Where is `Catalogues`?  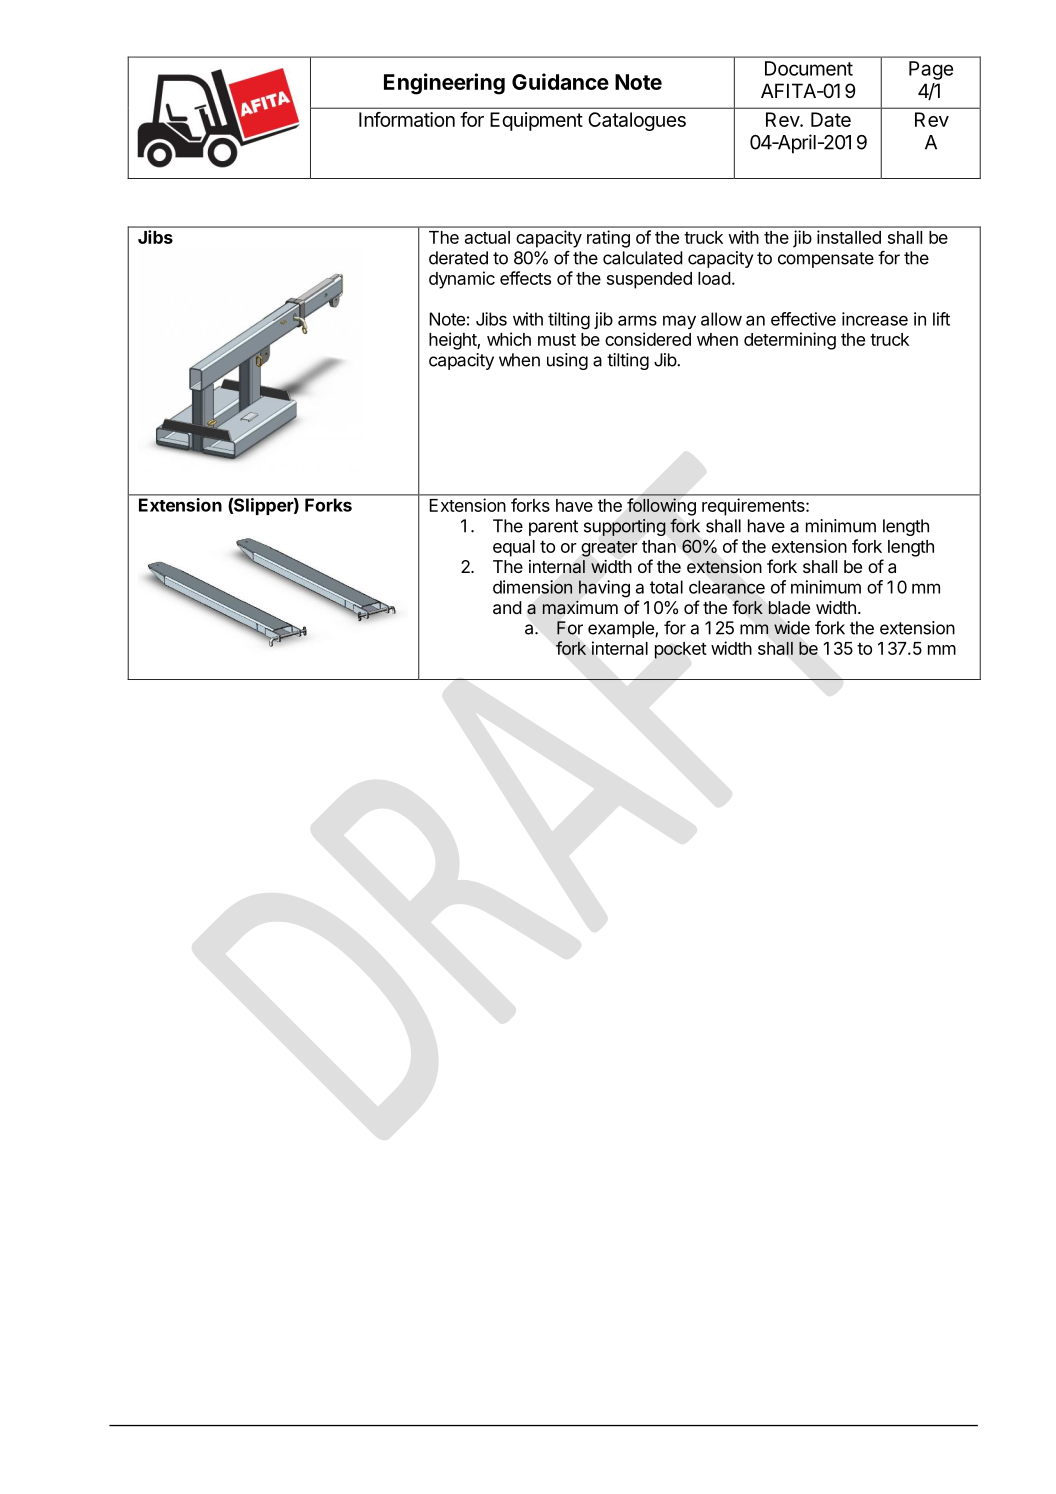
Catalogues is located at coordinates (637, 121).
